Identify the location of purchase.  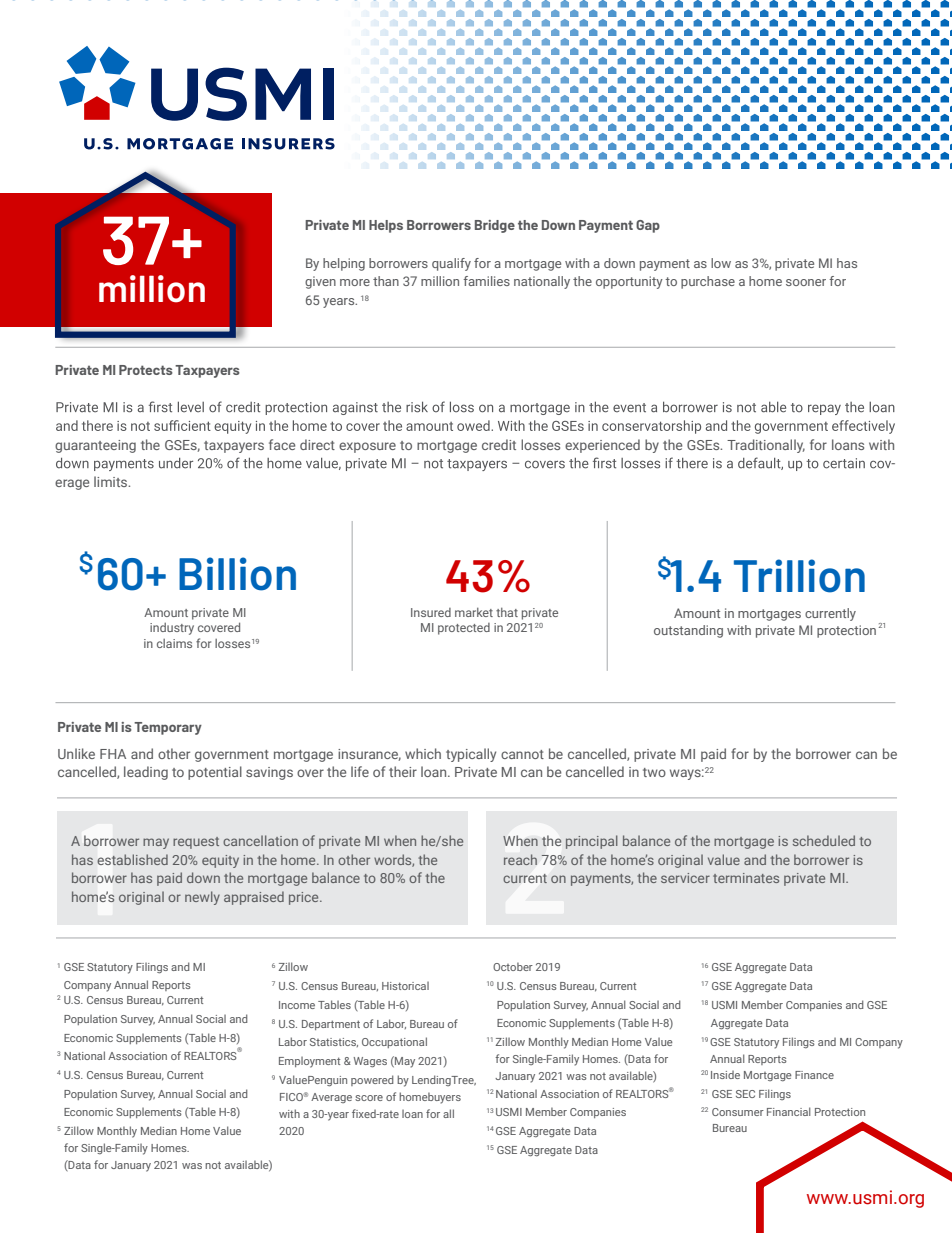
(708, 282).
